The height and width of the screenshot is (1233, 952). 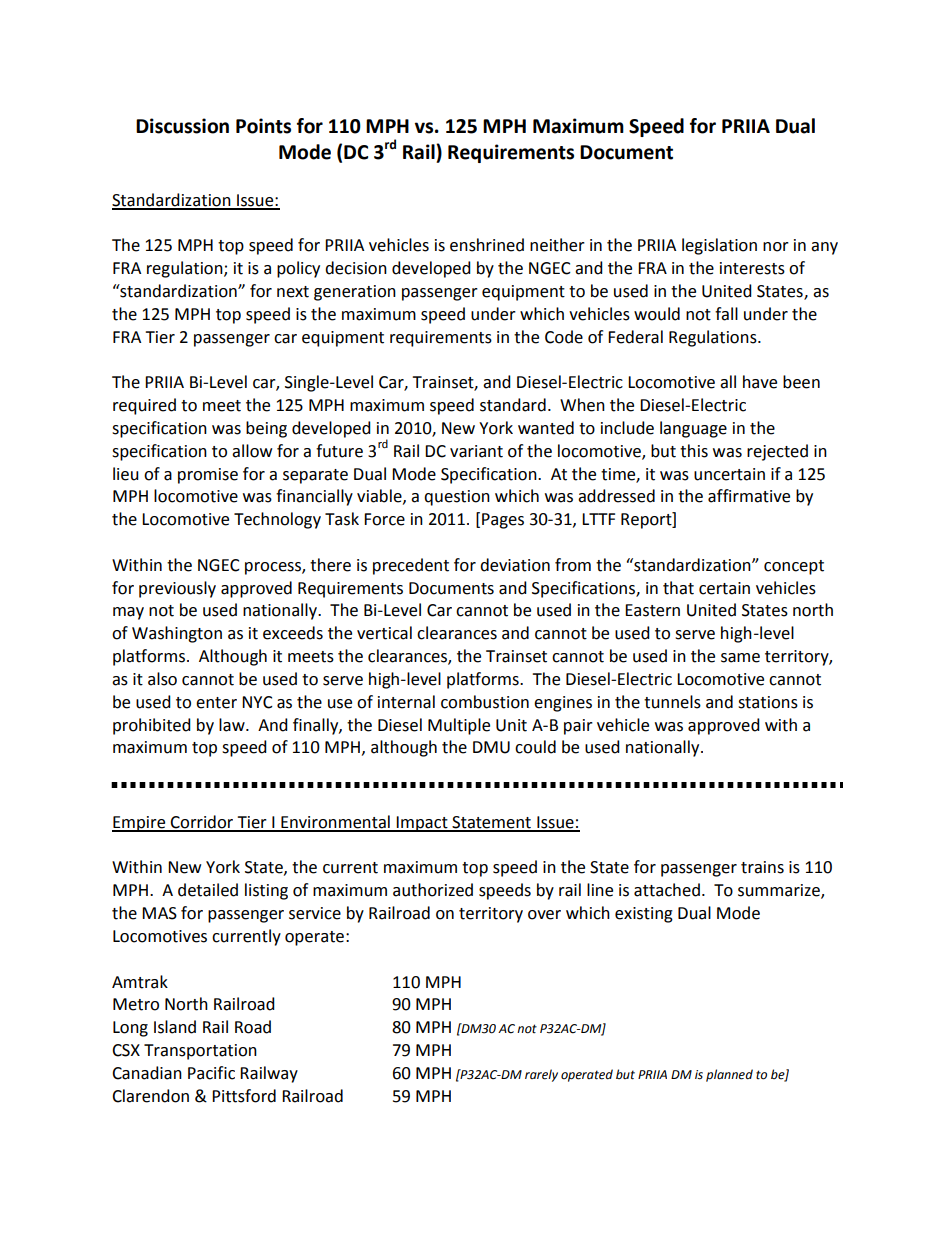 I want to click on Pacific, so click(x=211, y=1073).
